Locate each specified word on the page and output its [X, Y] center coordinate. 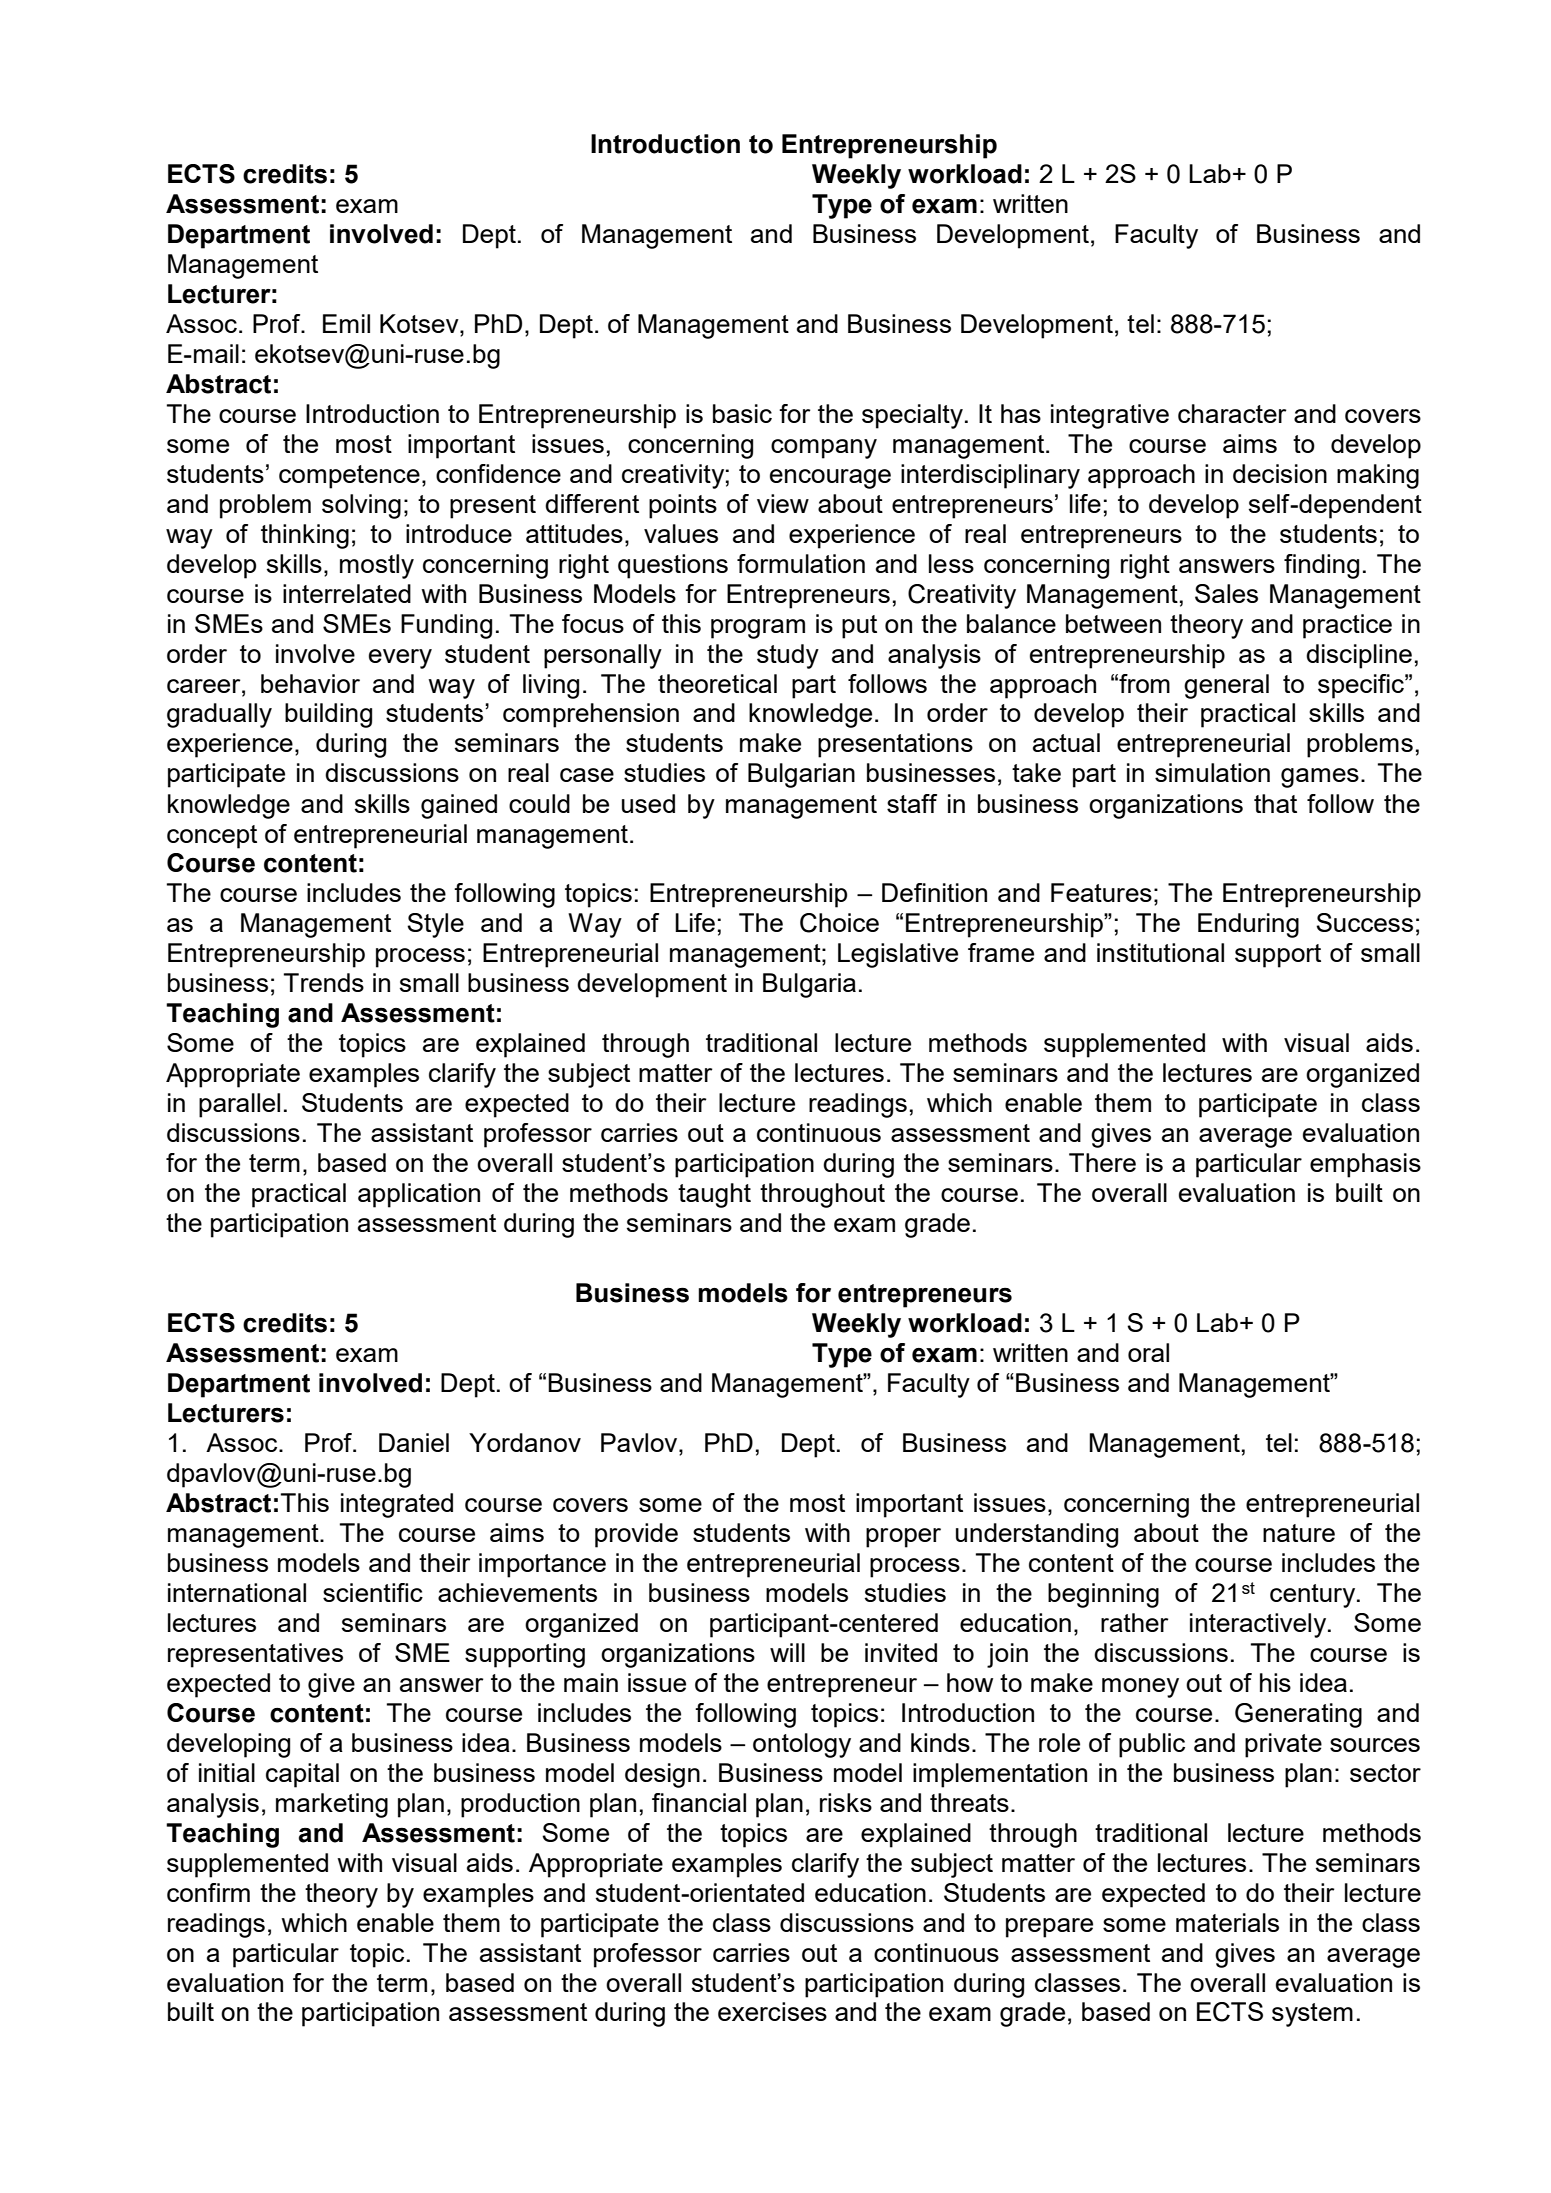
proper [903, 1538]
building [328, 715]
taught [714, 1195]
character [1232, 413]
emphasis [1365, 1165]
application [419, 1195]
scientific [373, 1592]
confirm [208, 1892]
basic [742, 413]
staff [912, 803]
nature [1299, 1533]
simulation [1212, 772]
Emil [346, 323]
